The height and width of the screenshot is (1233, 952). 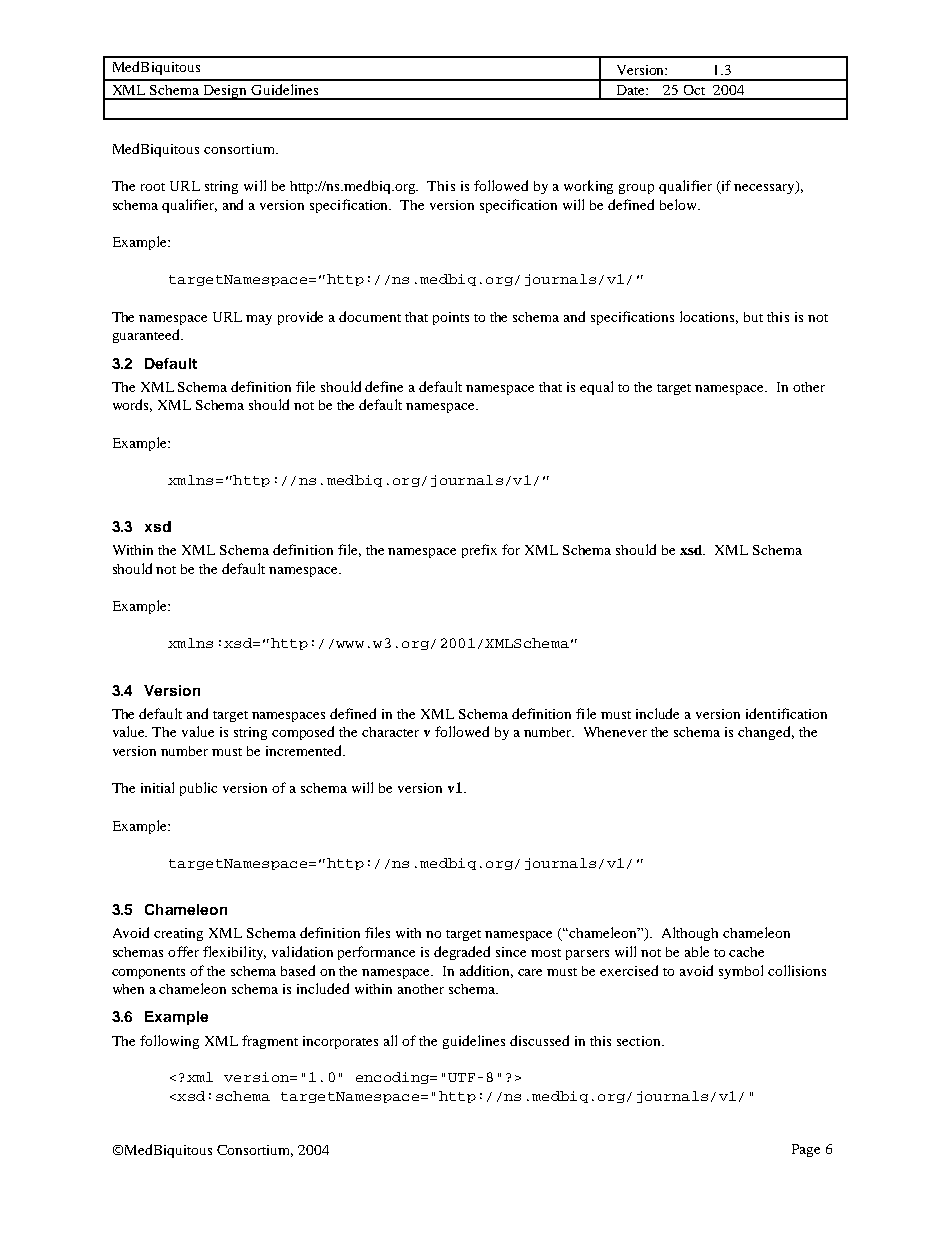 What do you see at coordinates (147, 336) in the screenshot?
I see `guaranteed` at bounding box center [147, 336].
